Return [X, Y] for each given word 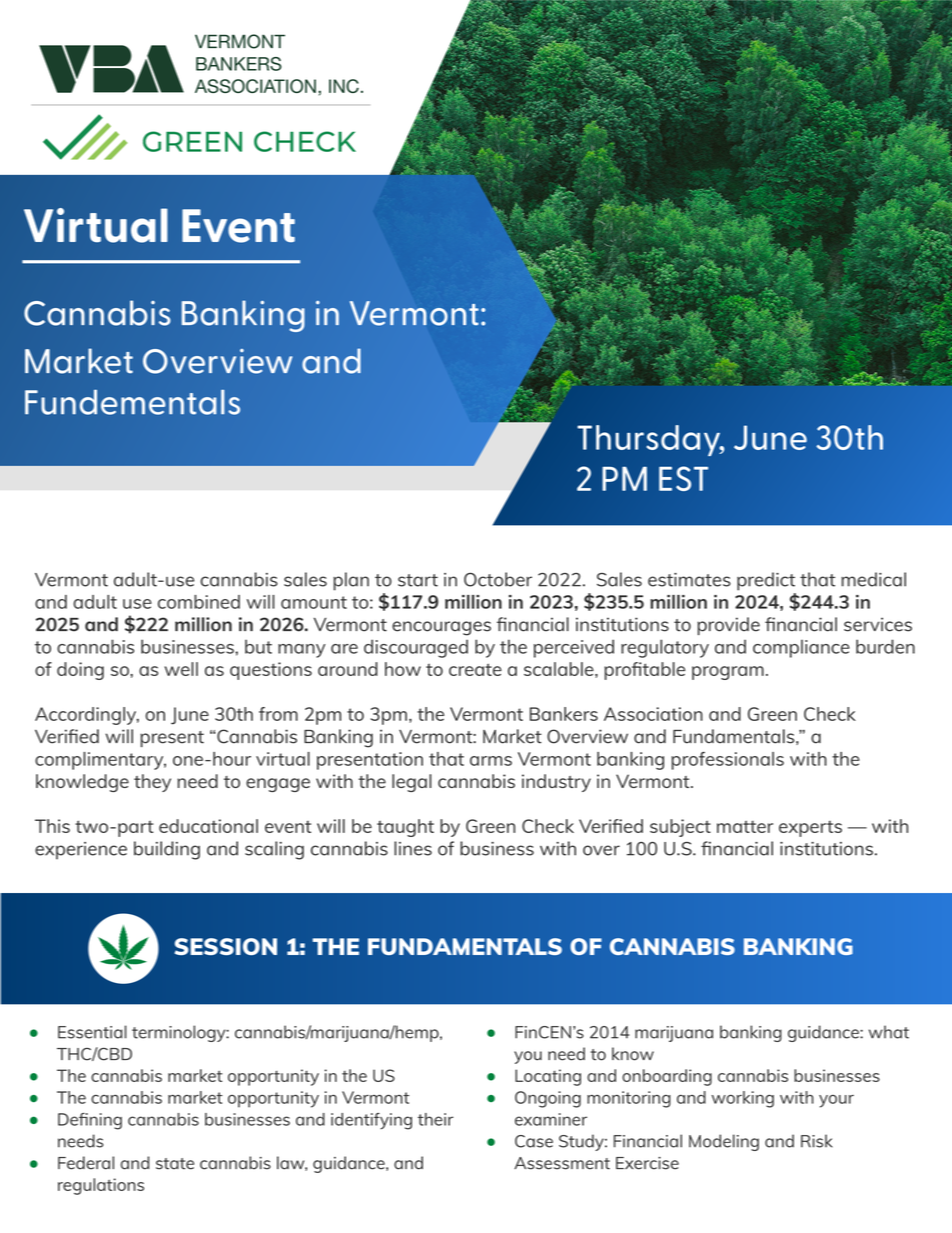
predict [766, 581]
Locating [548, 1077]
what [889, 1032]
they [152, 783]
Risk [817, 1141]
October [498, 579]
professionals [727, 761]
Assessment [562, 1163]
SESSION [226, 946]
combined [199, 602]
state [175, 1164]
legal [412, 783]
